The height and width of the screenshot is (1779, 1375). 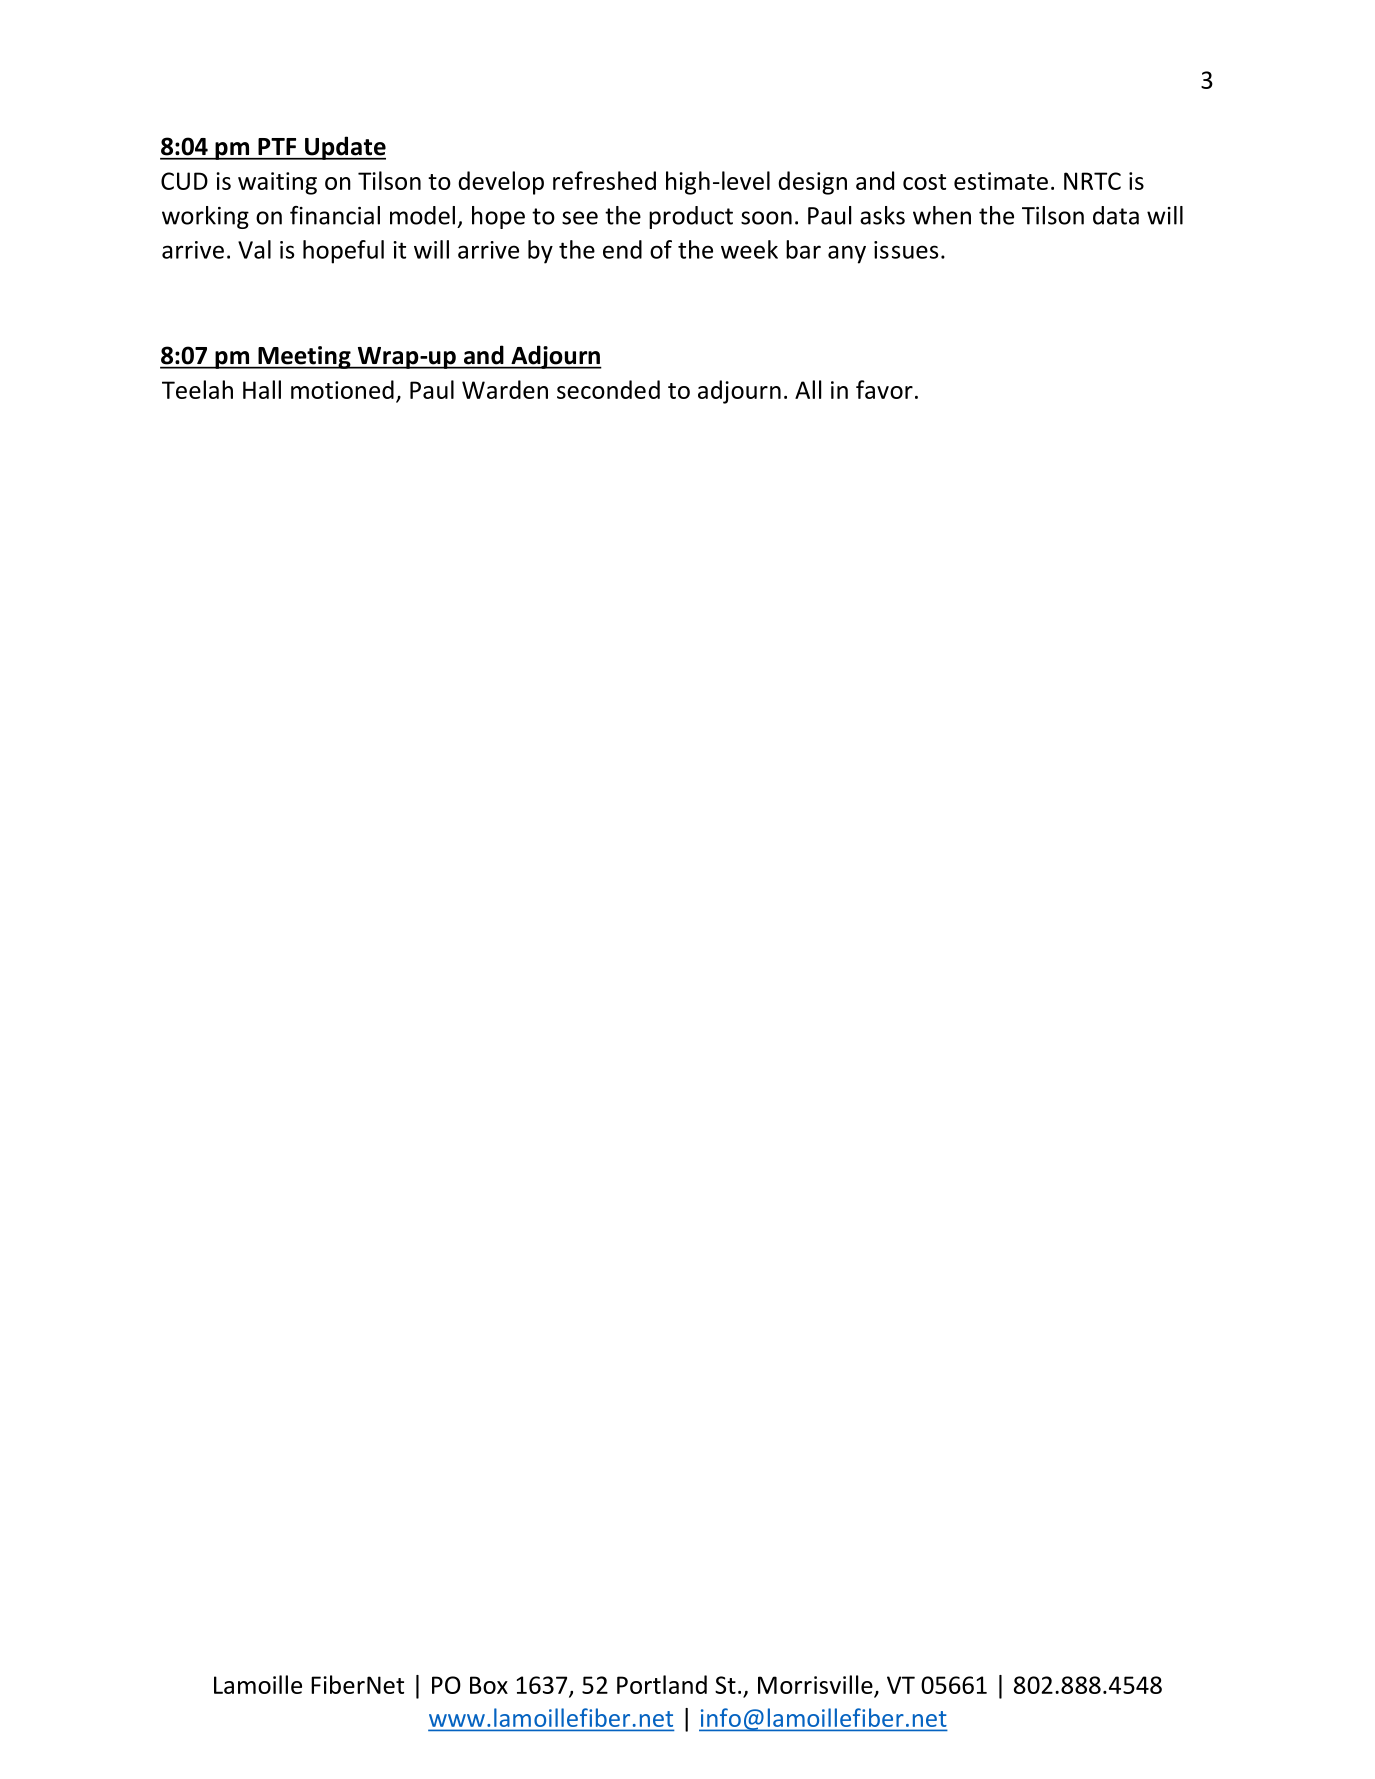 I want to click on Warden, so click(x=505, y=389).
